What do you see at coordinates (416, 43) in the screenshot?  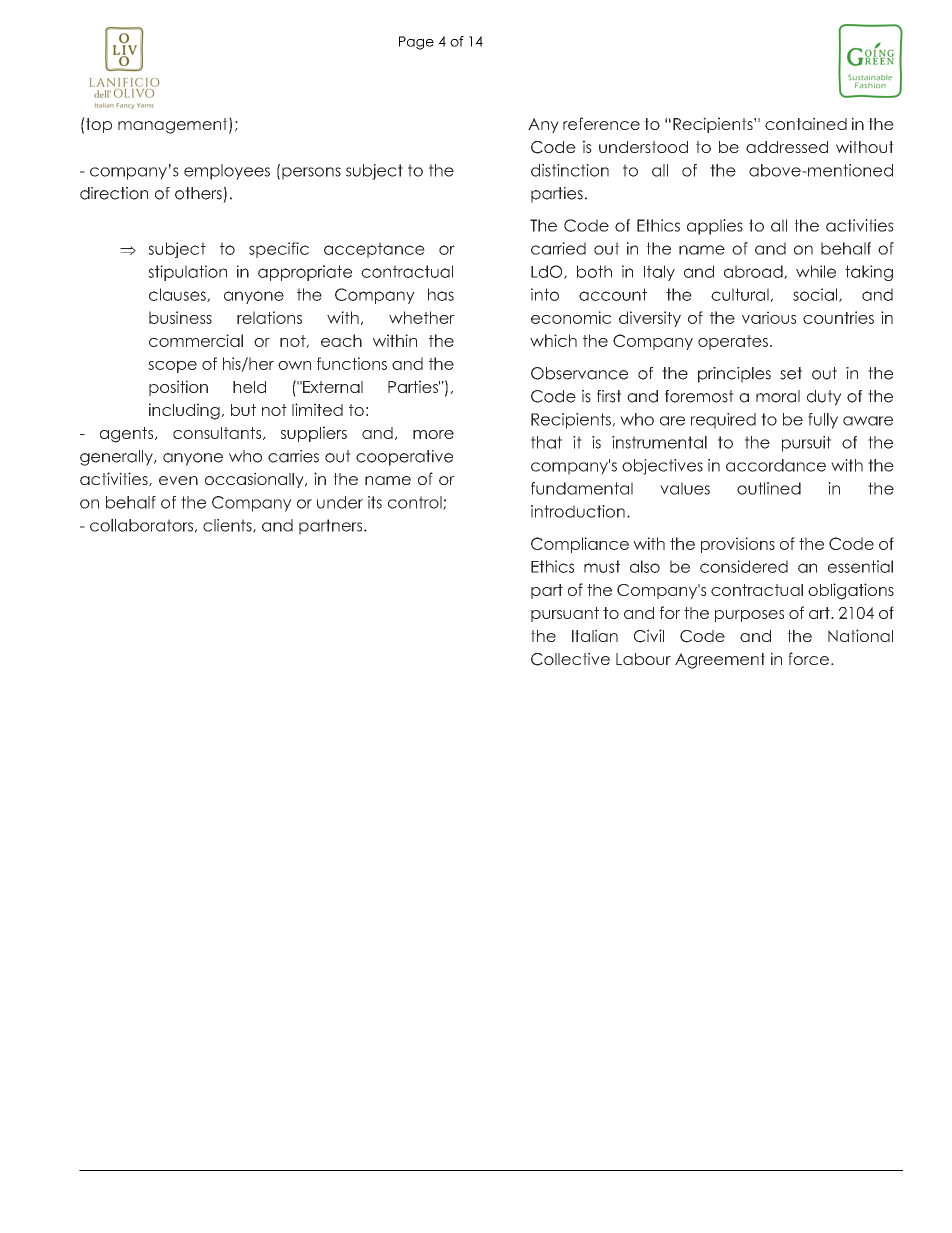 I see `Page` at bounding box center [416, 43].
